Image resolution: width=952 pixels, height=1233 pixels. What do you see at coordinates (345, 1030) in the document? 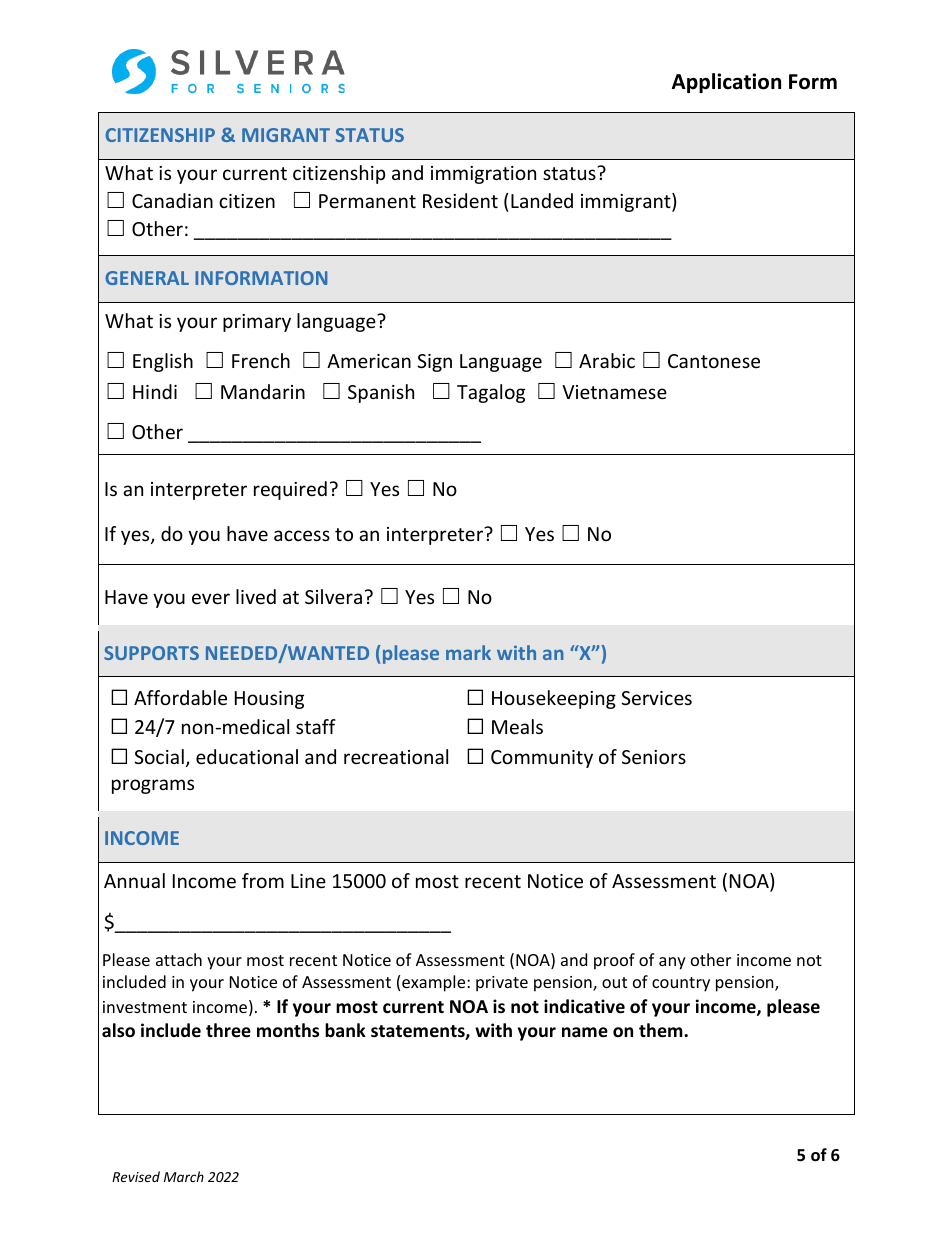
I see `bank` at bounding box center [345, 1030].
